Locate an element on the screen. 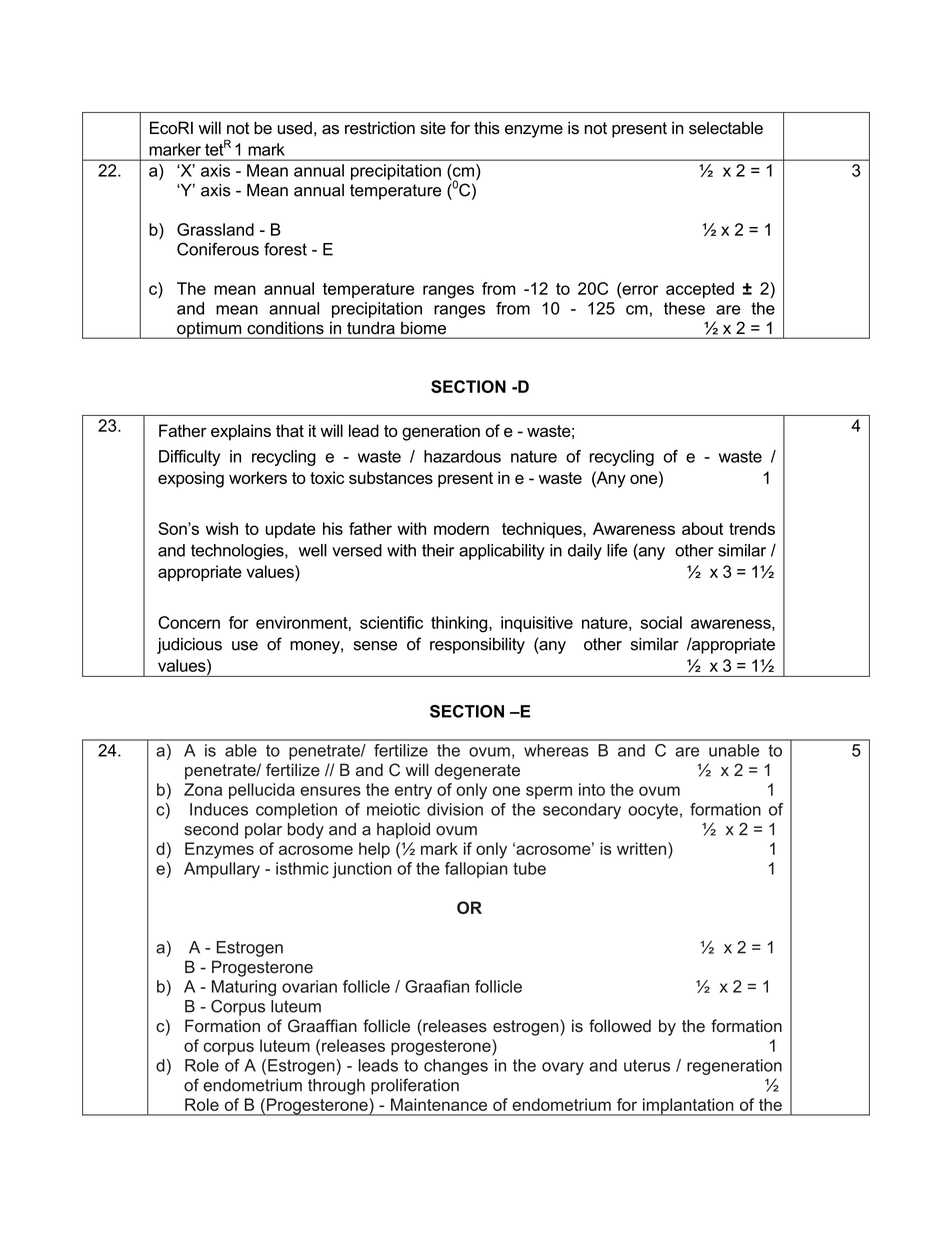 Image resolution: width=952 pixels, height=1233 pixels. thinking is located at coordinates (460, 624).
